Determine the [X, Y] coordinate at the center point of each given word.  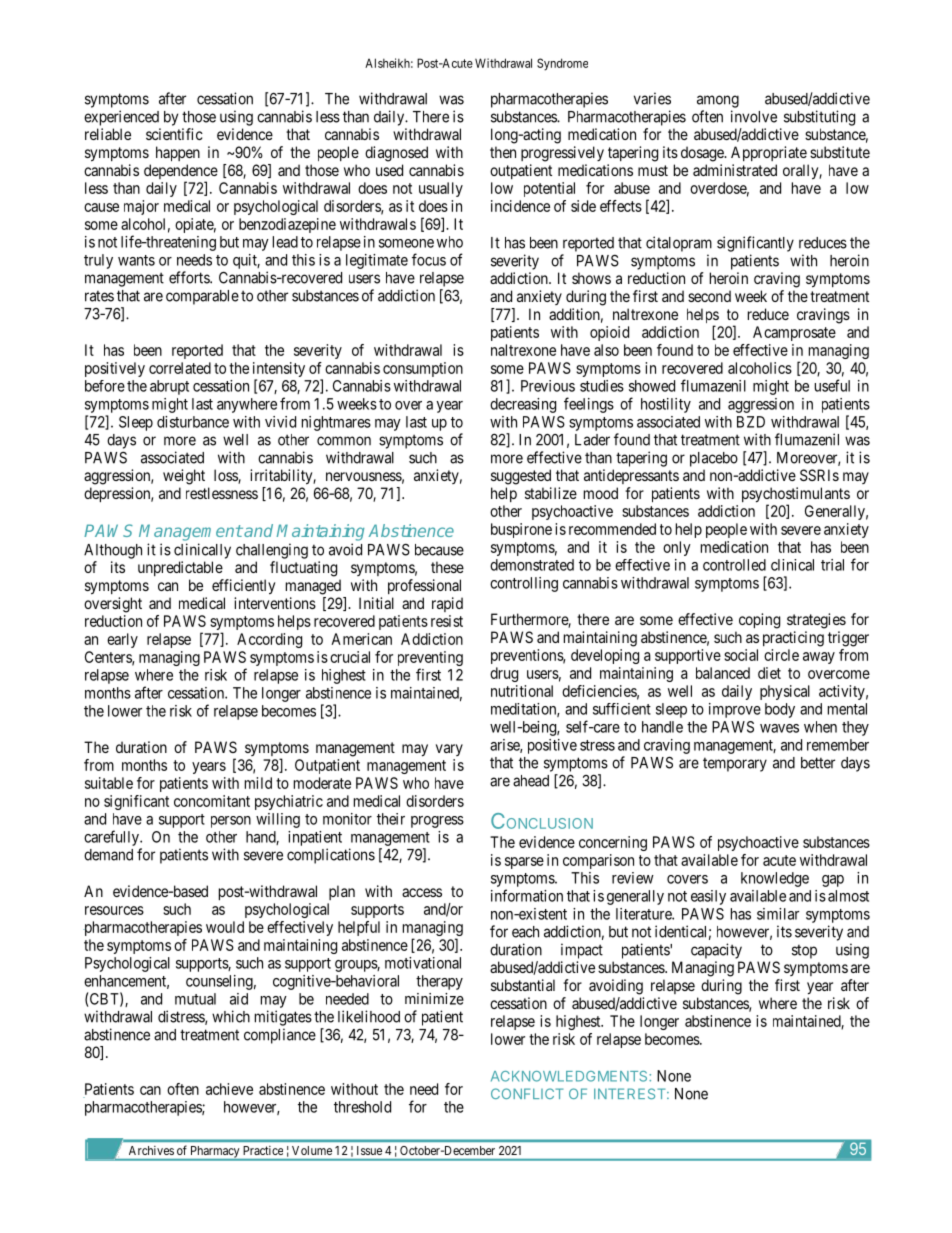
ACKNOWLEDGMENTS [570, 1076]
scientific [174, 134]
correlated [180, 368]
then [503, 152]
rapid [447, 604]
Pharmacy [215, 1153]
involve [754, 116]
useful [832, 385]
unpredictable [180, 568]
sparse [524, 863]
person [231, 822]
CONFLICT [527, 1093]
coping [759, 621]
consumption [423, 369]
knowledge [775, 879]
